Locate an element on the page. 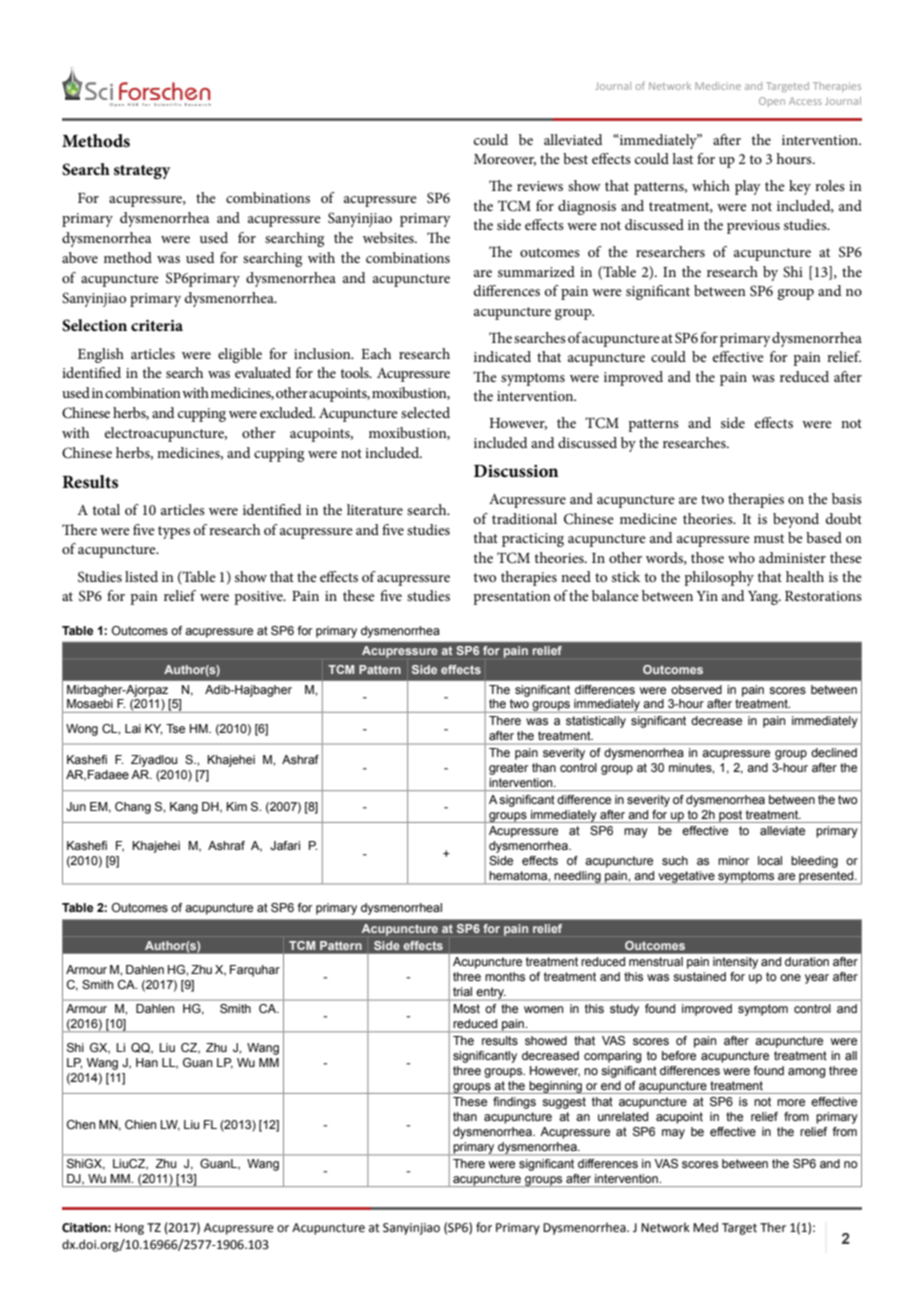 The image size is (924, 1308). presentation is located at coordinates (512, 598).
